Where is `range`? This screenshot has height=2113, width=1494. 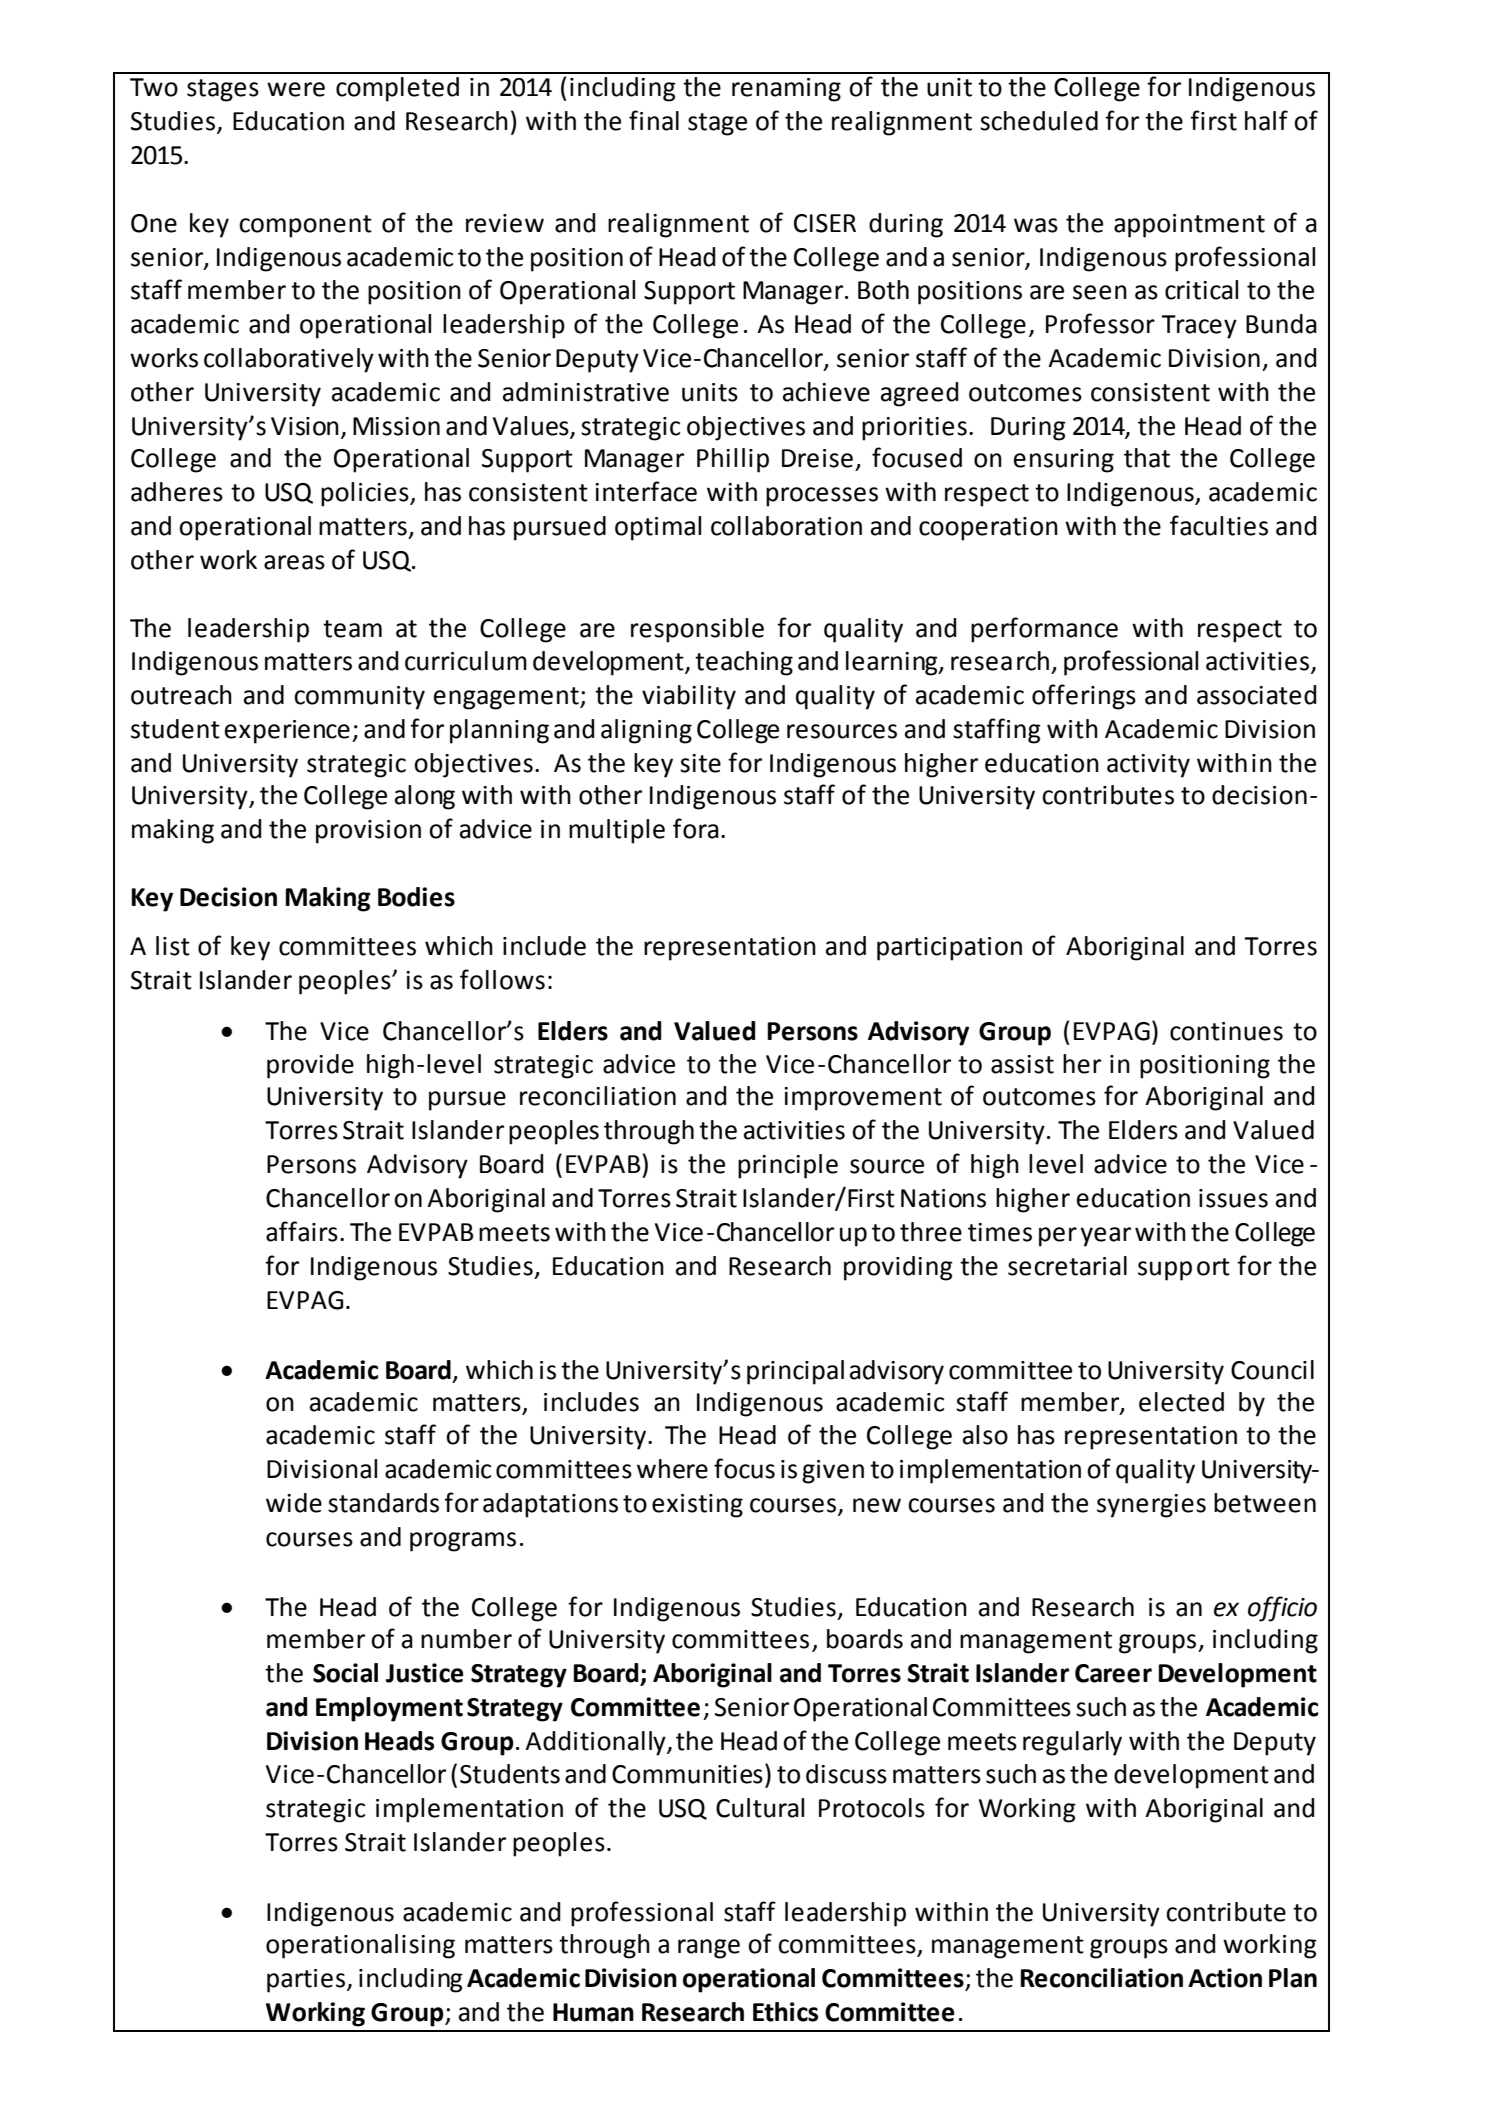 range is located at coordinates (709, 1949).
